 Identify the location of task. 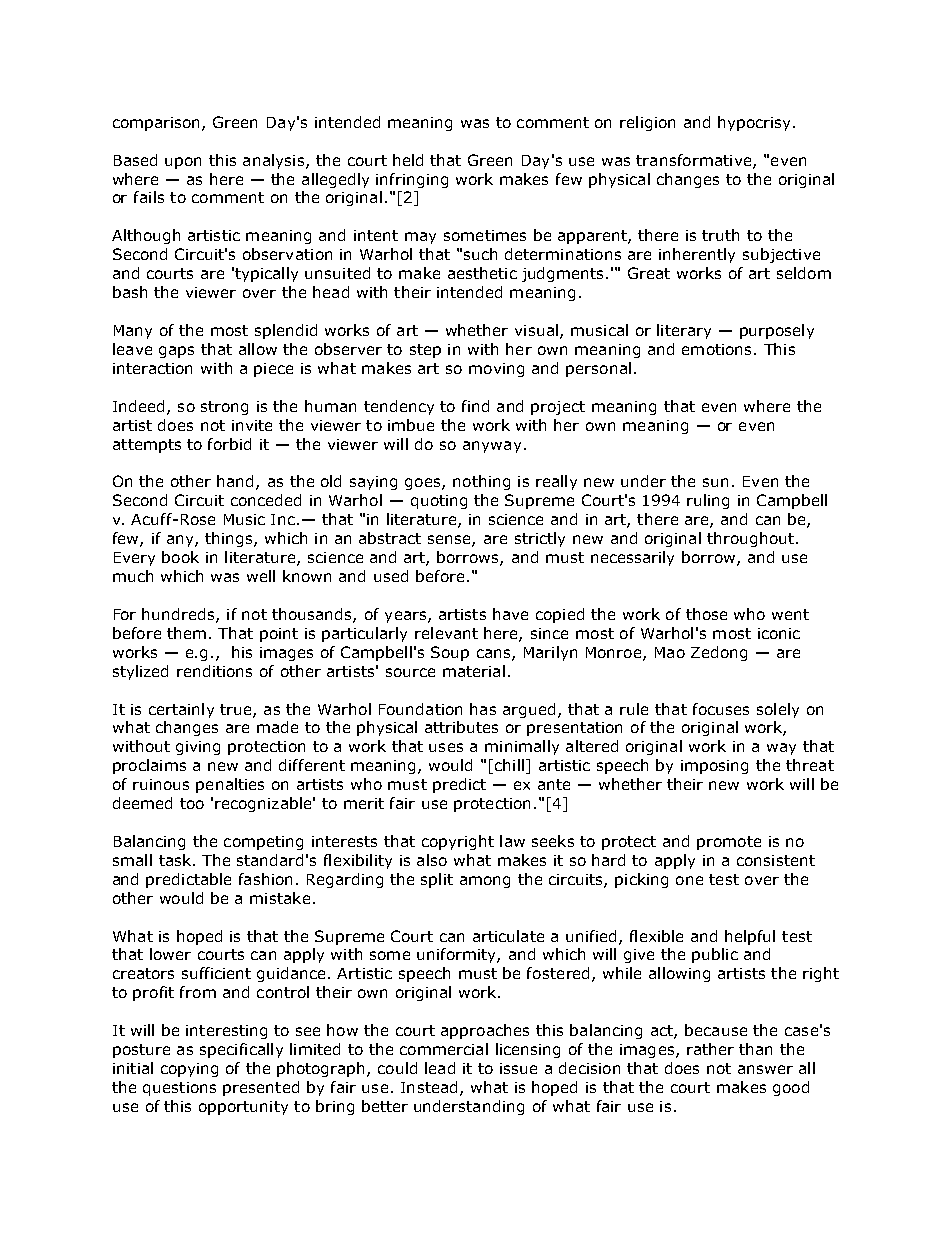
(176, 860).
